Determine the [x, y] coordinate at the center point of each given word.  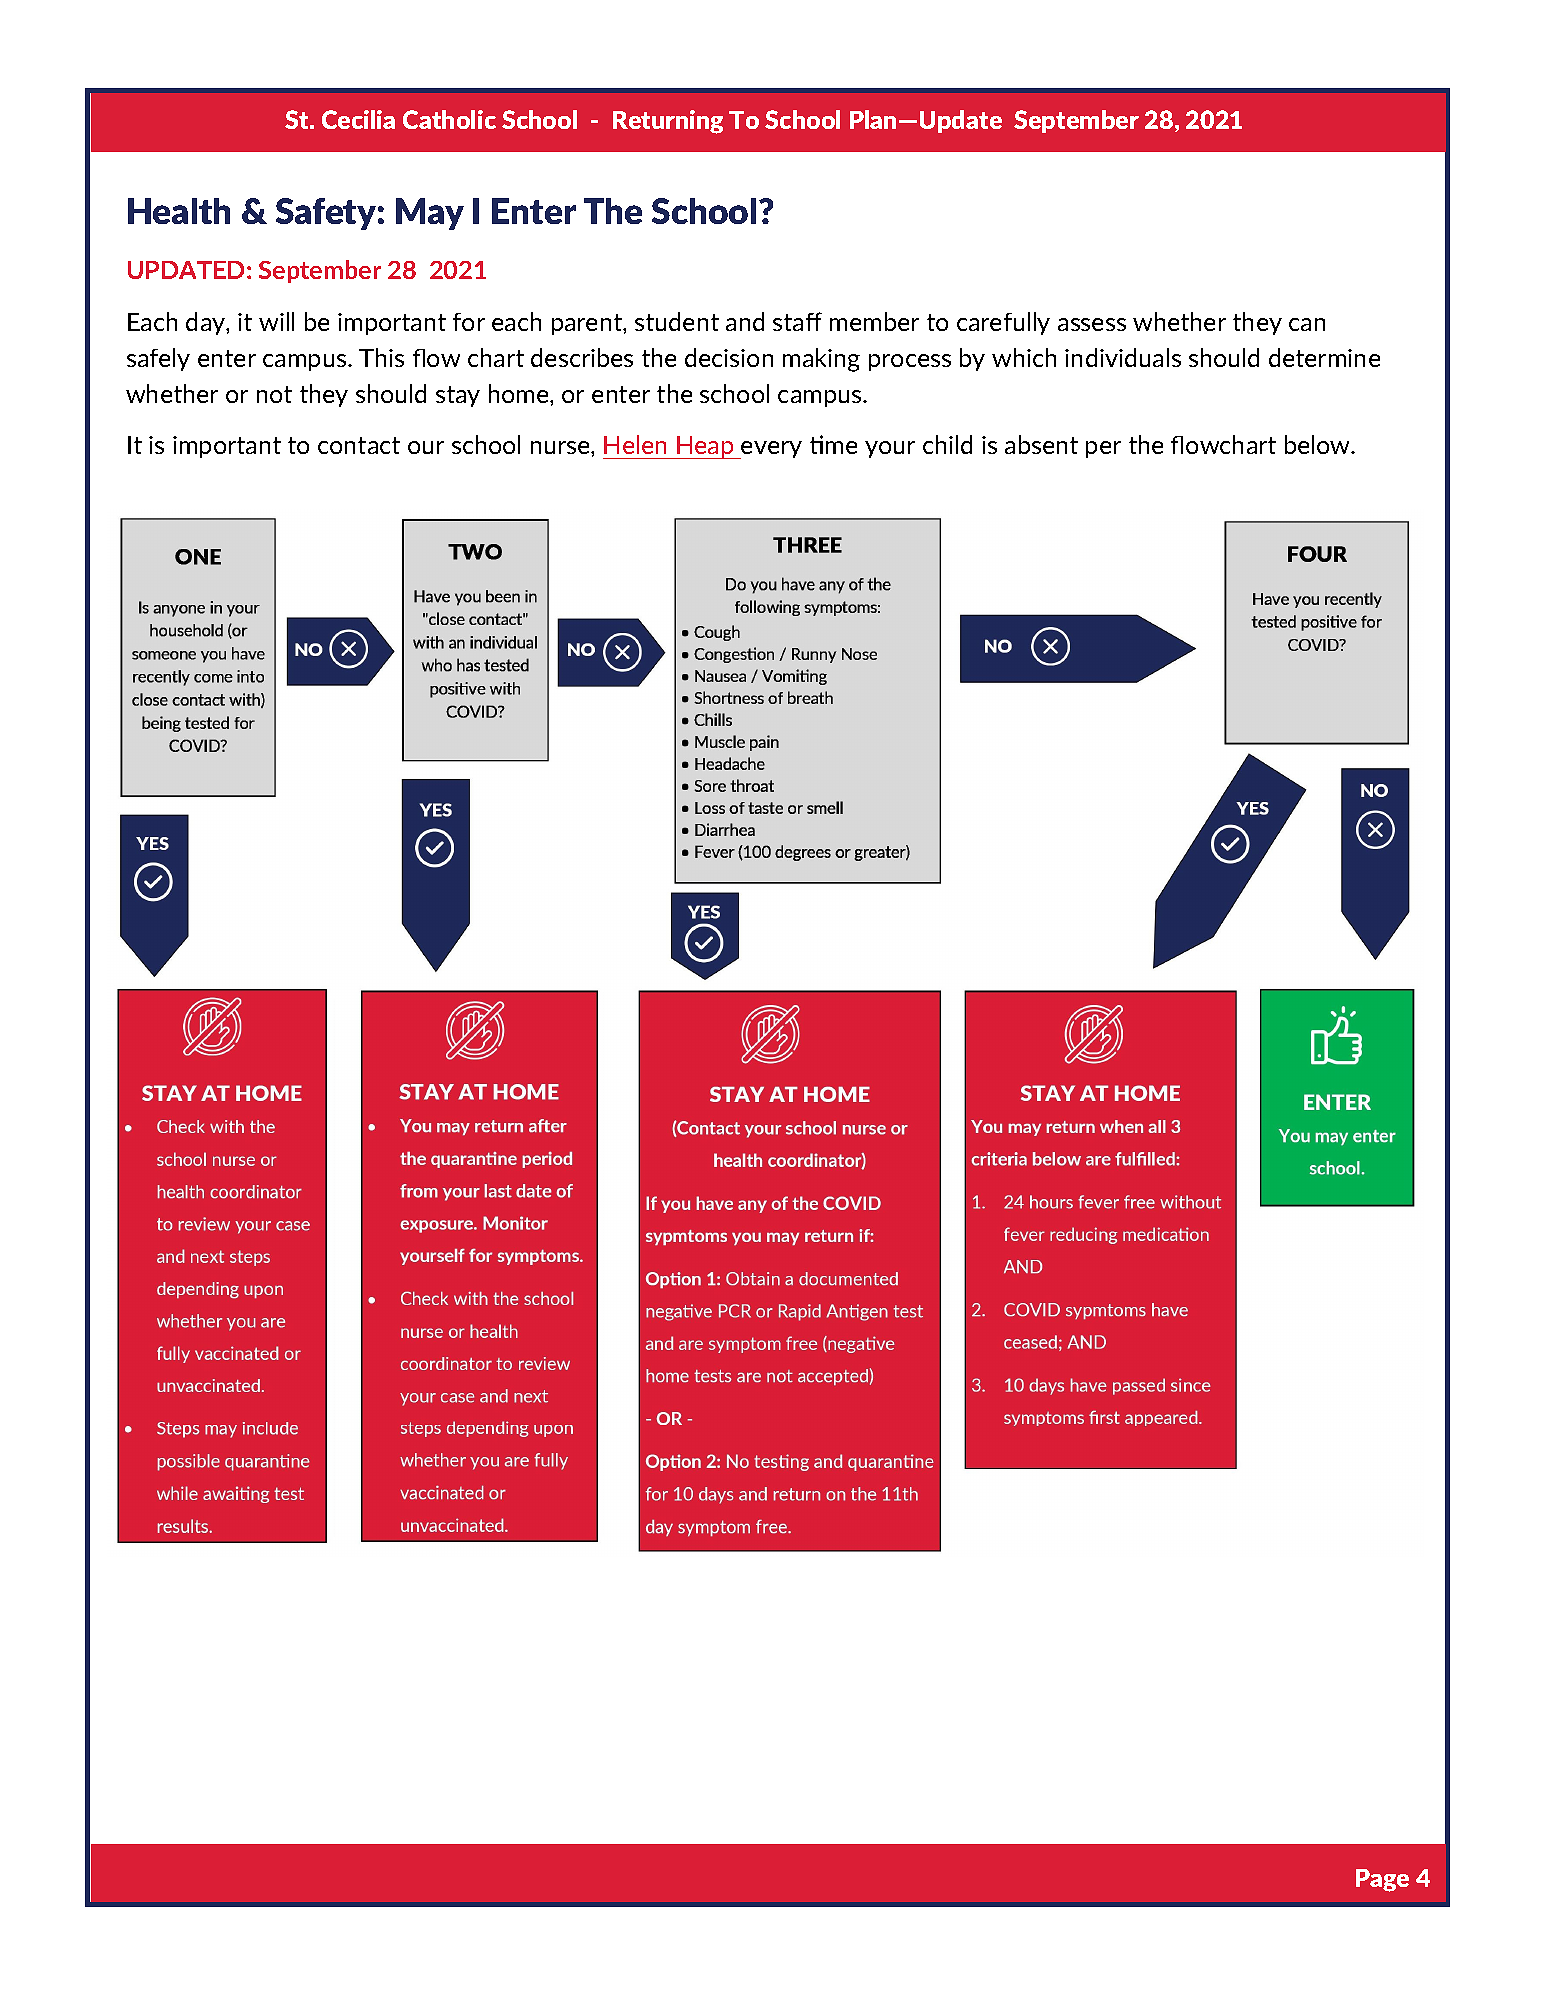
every [771, 450]
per [1103, 449]
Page [1382, 1880]
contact [359, 445]
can [1307, 324]
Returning [668, 122]
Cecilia [358, 119]
